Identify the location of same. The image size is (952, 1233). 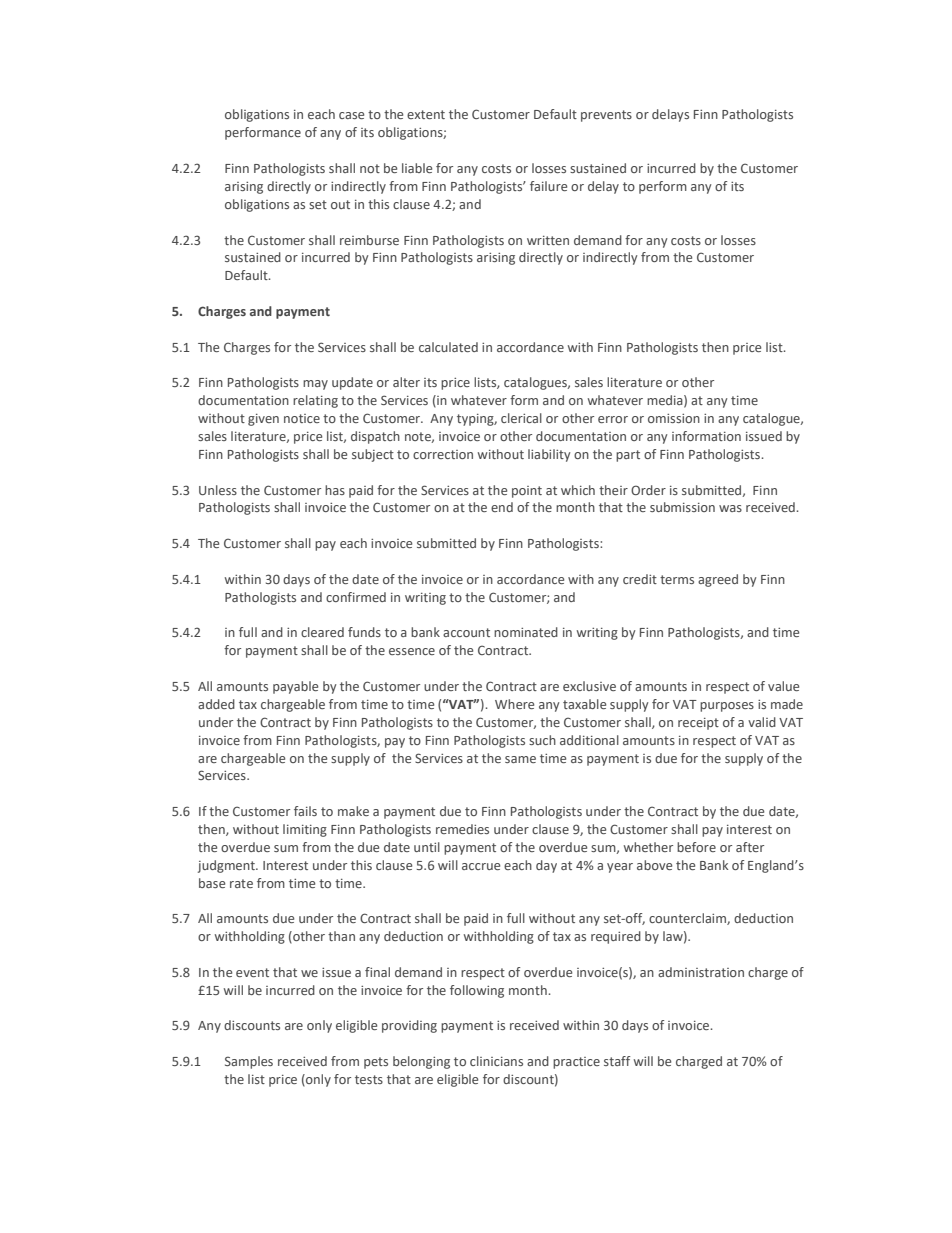
(520, 759).
